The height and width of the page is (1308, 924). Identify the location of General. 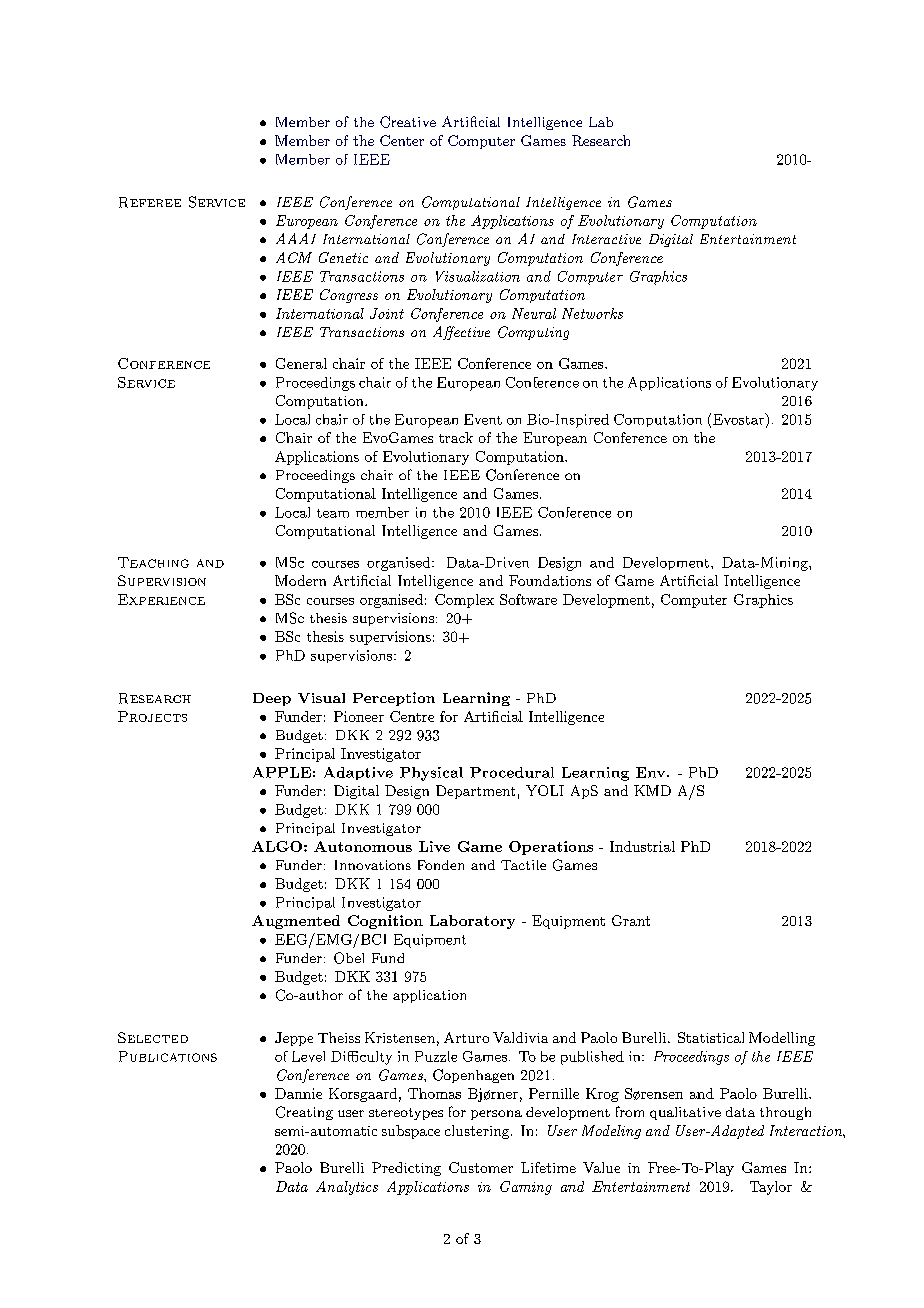
(301, 363).
